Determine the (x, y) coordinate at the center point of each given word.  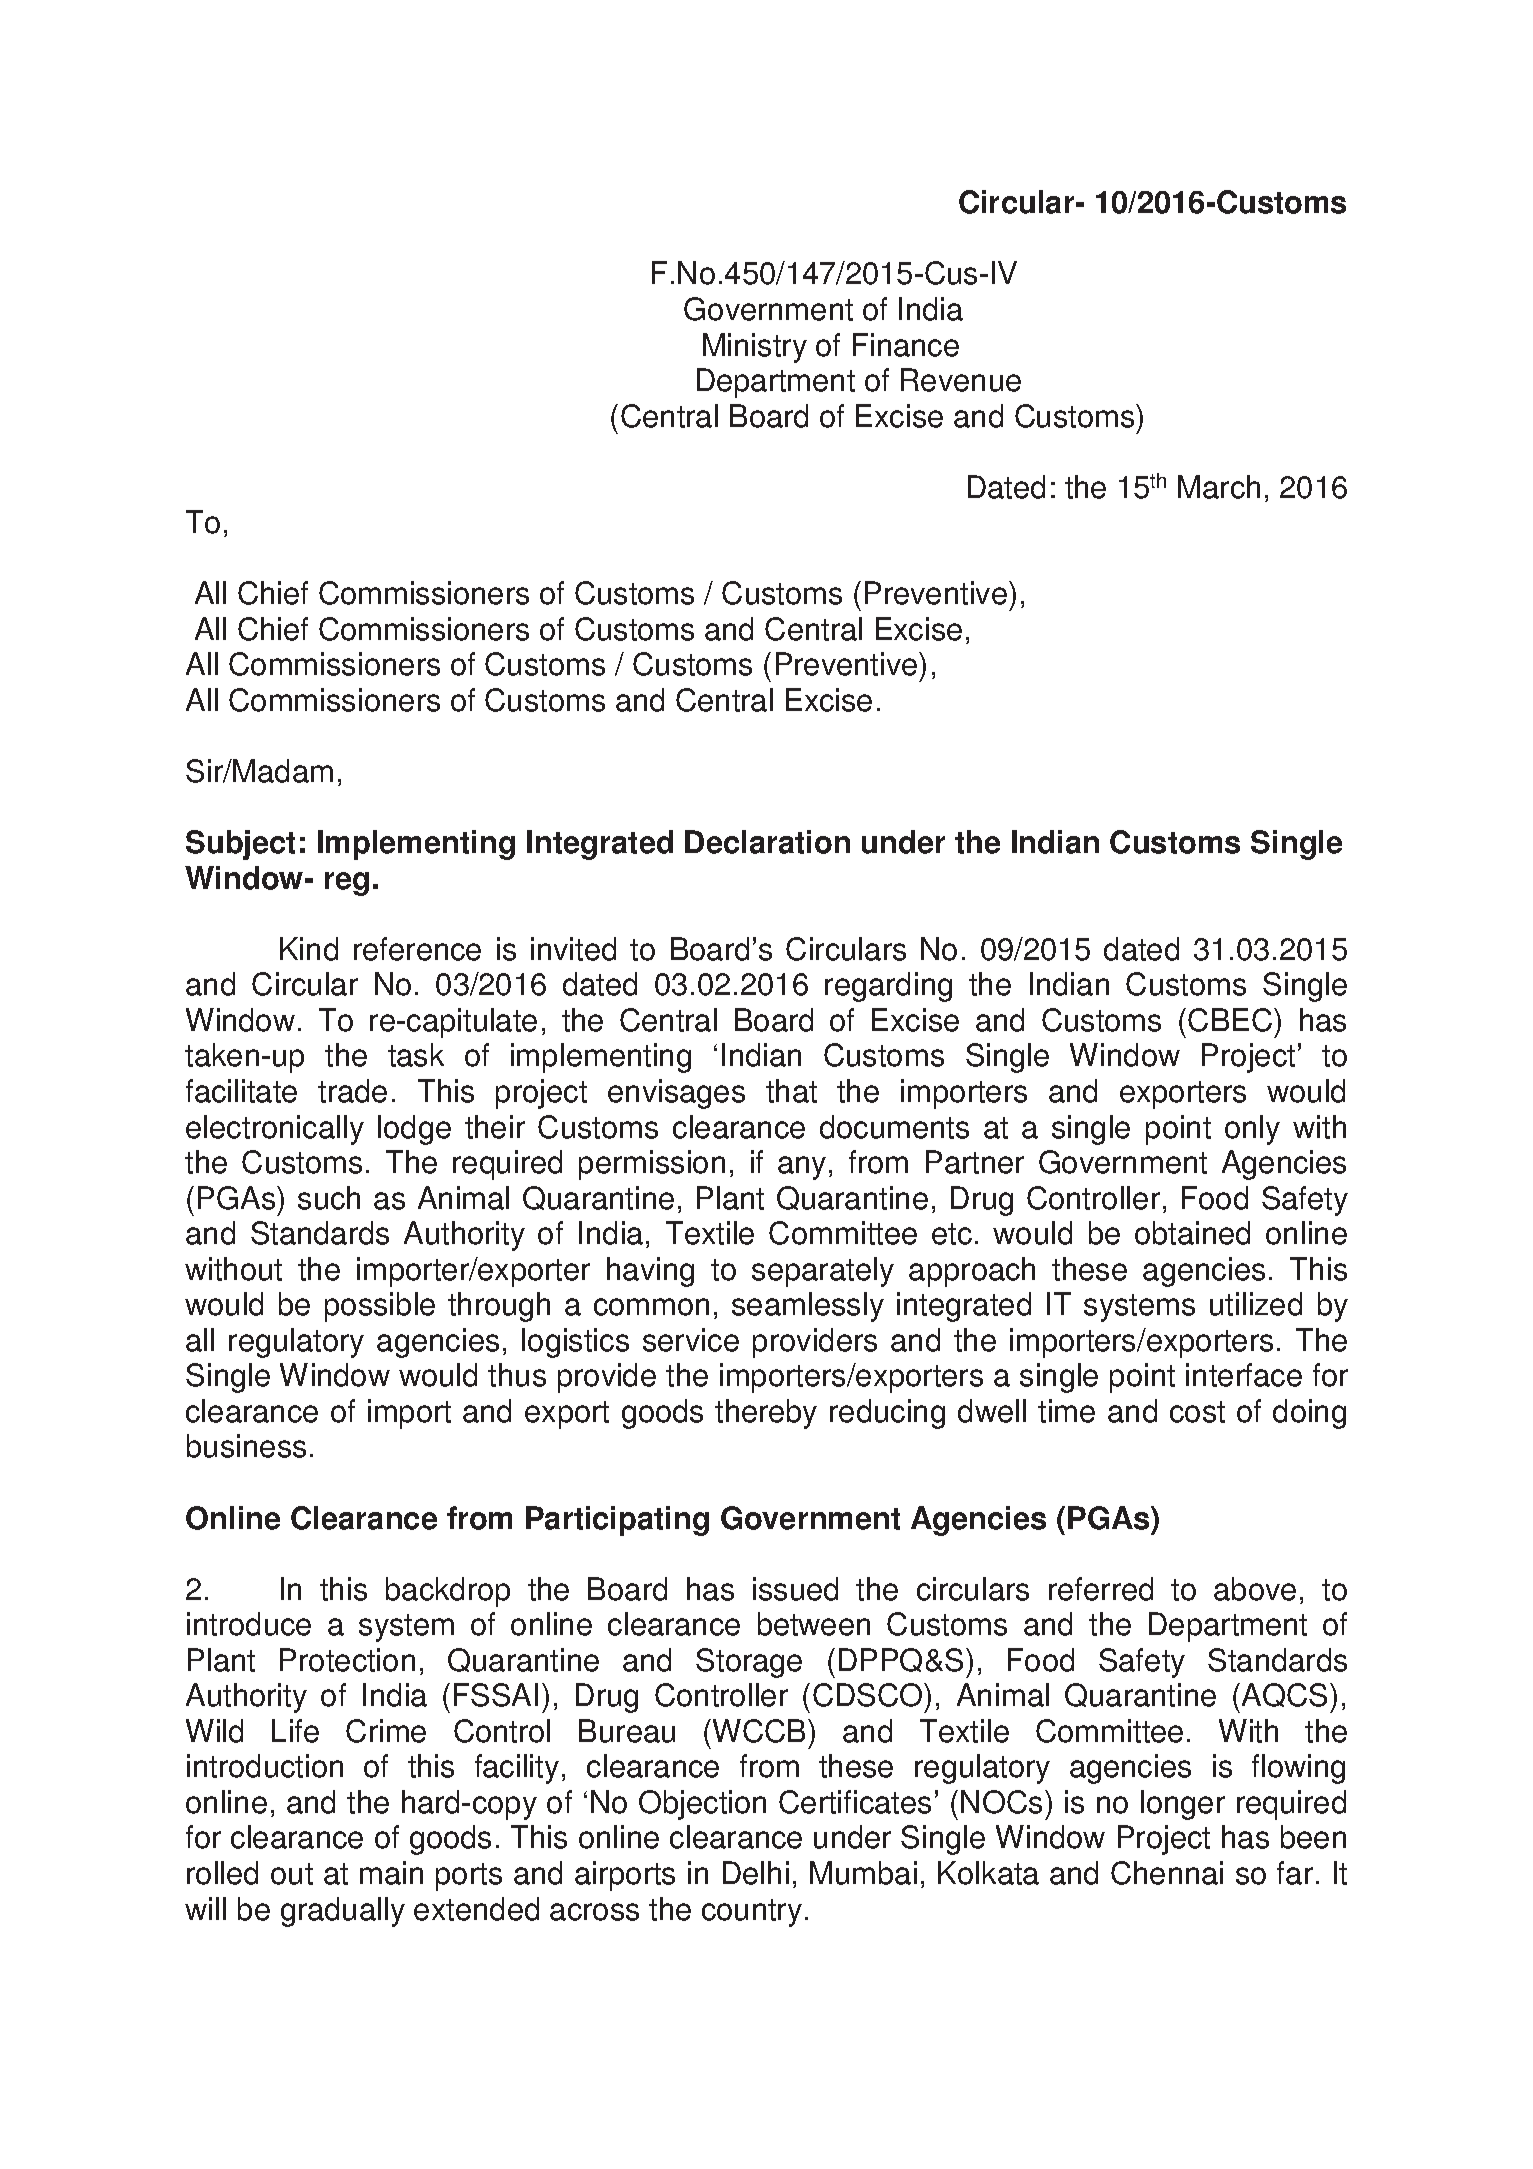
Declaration (767, 842)
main (391, 1873)
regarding (888, 987)
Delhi (756, 1873)
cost (1197, 1412)
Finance (906, 345)
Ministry (755, 348)
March (1219, 487)
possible (380, 1307)
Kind (309, 949)
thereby (766, 1414)
